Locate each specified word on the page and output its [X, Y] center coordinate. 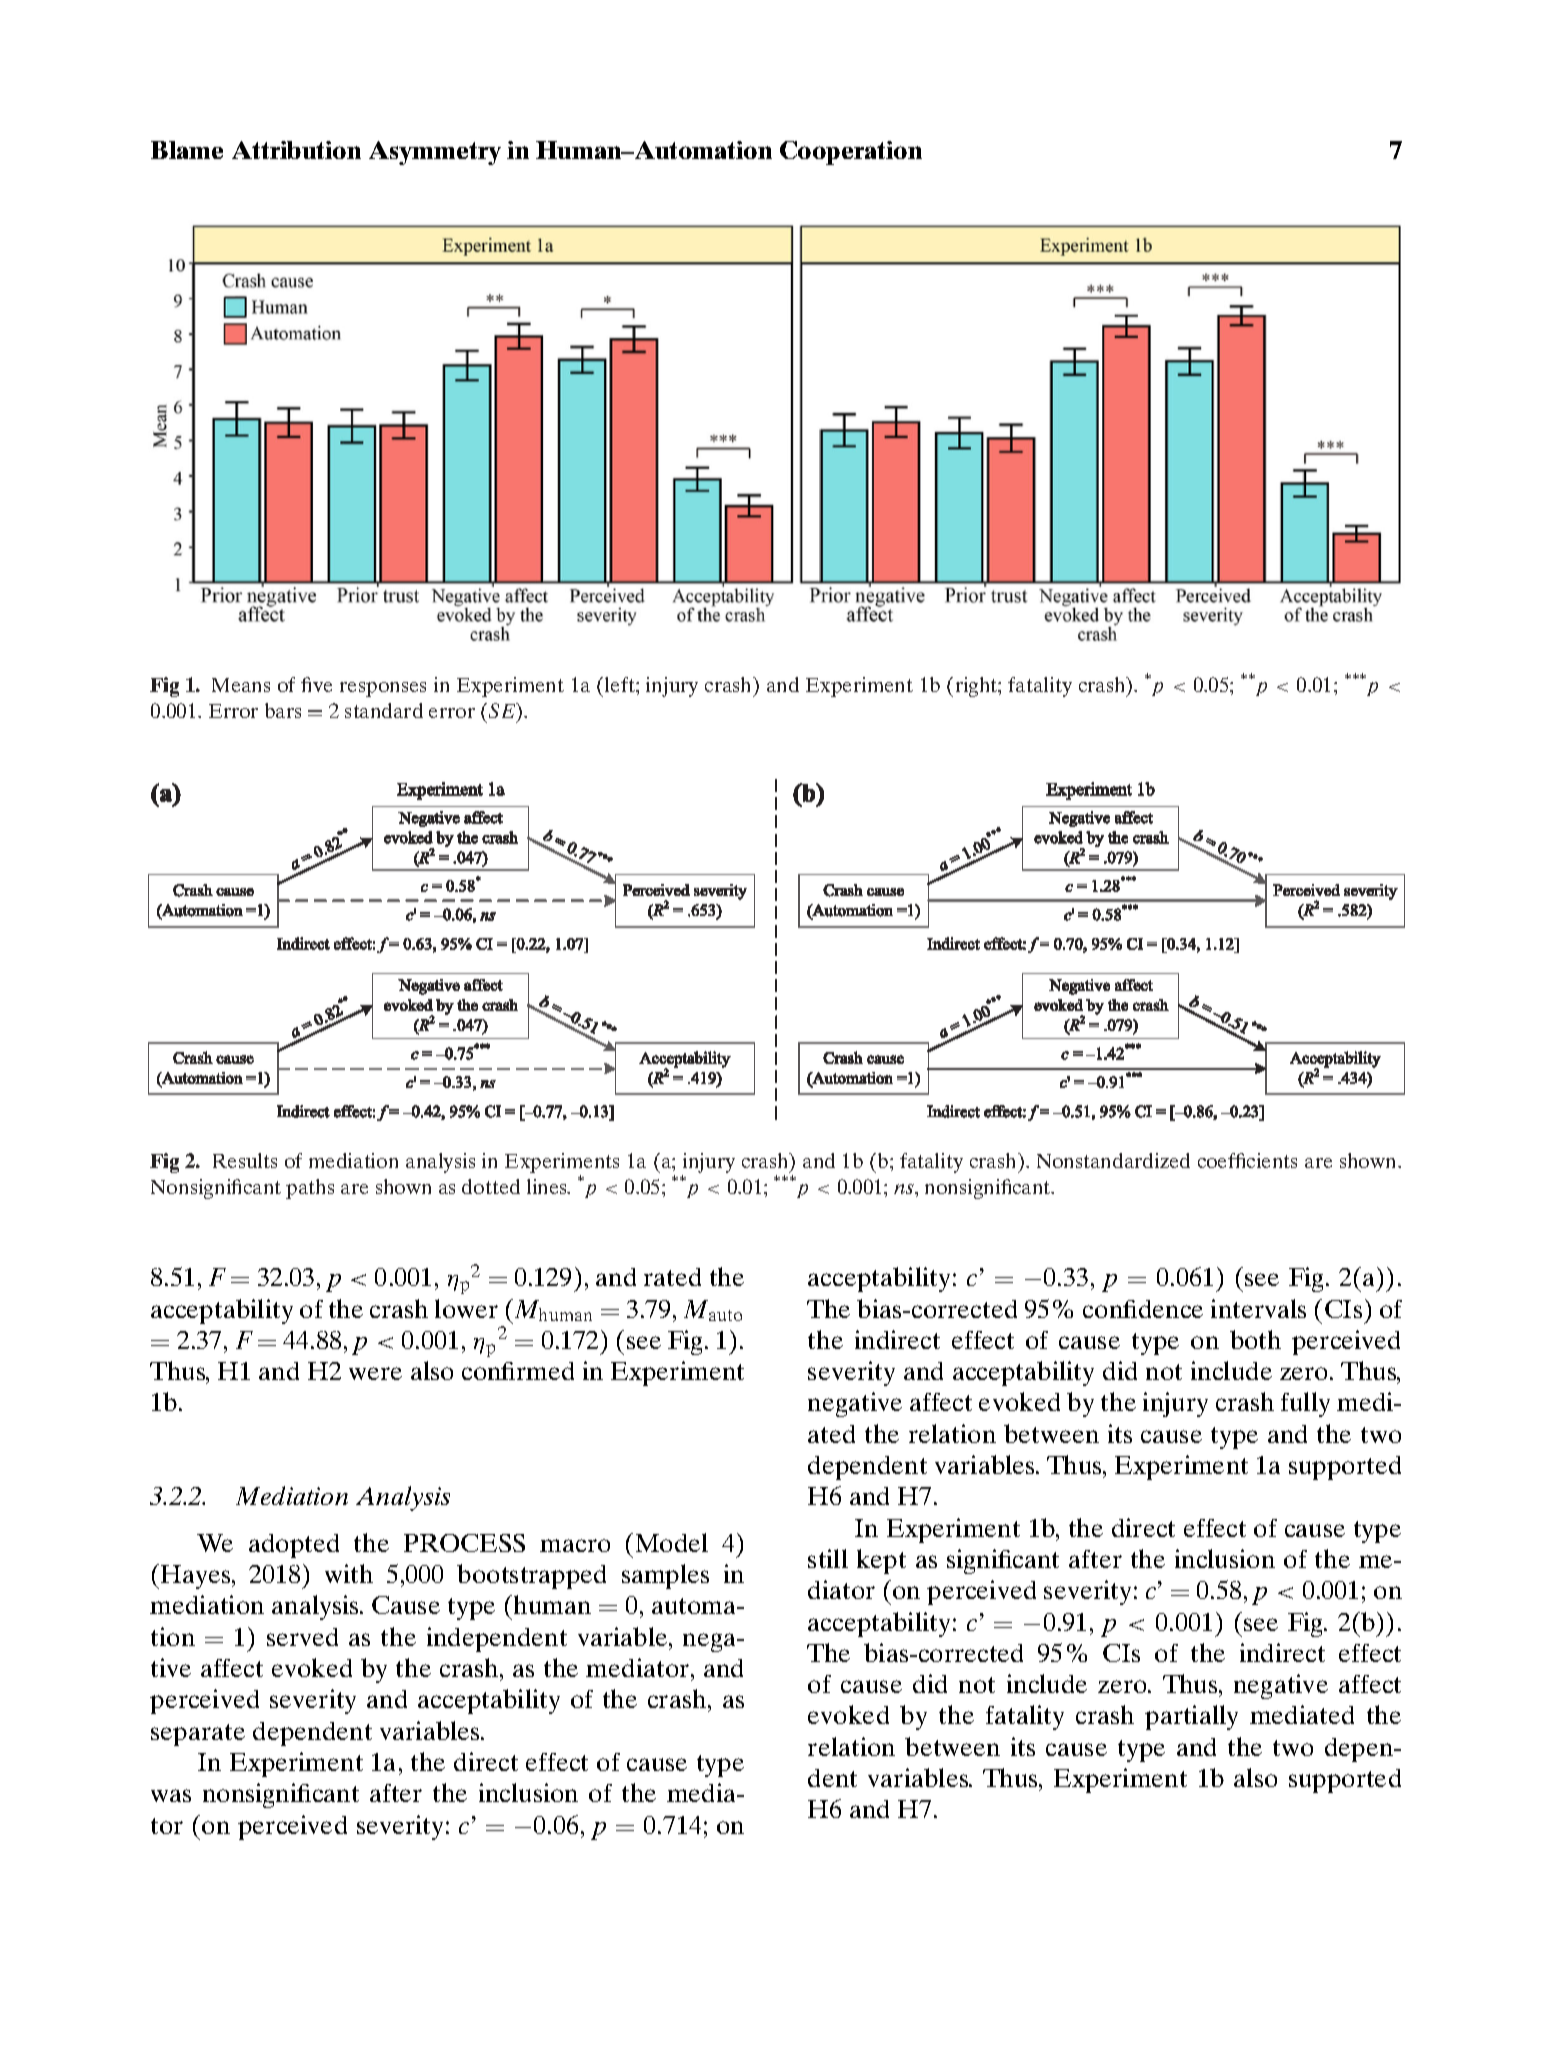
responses [383, 689]
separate [198, 1735]
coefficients [1247, 1160]
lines [548, 1186]
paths [310, 1189]
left [621, 684]
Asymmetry [435, 153]
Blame [187, 150]
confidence [1143, 1309]
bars [283, 710]
